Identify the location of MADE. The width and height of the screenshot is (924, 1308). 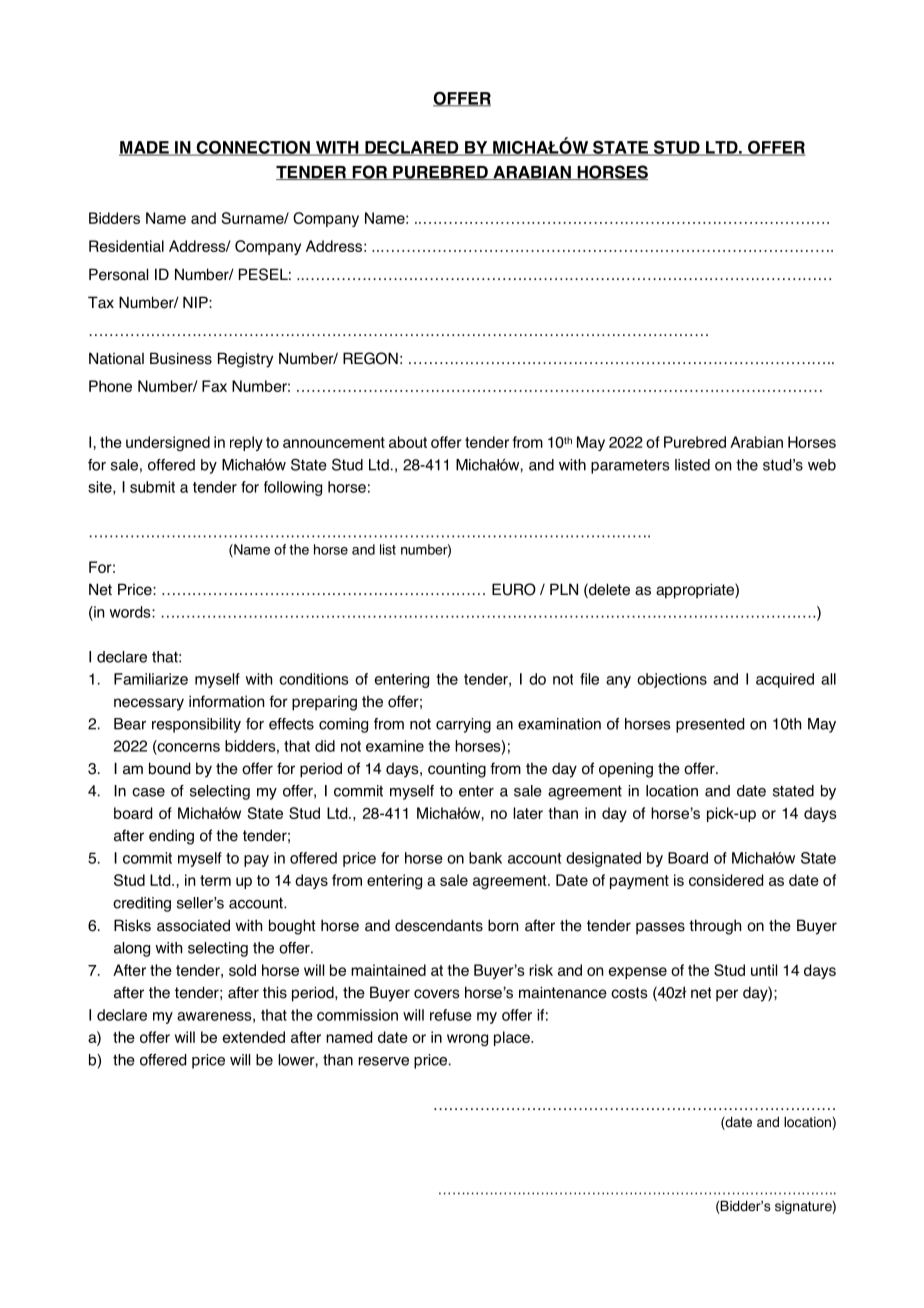
(145, 148).
